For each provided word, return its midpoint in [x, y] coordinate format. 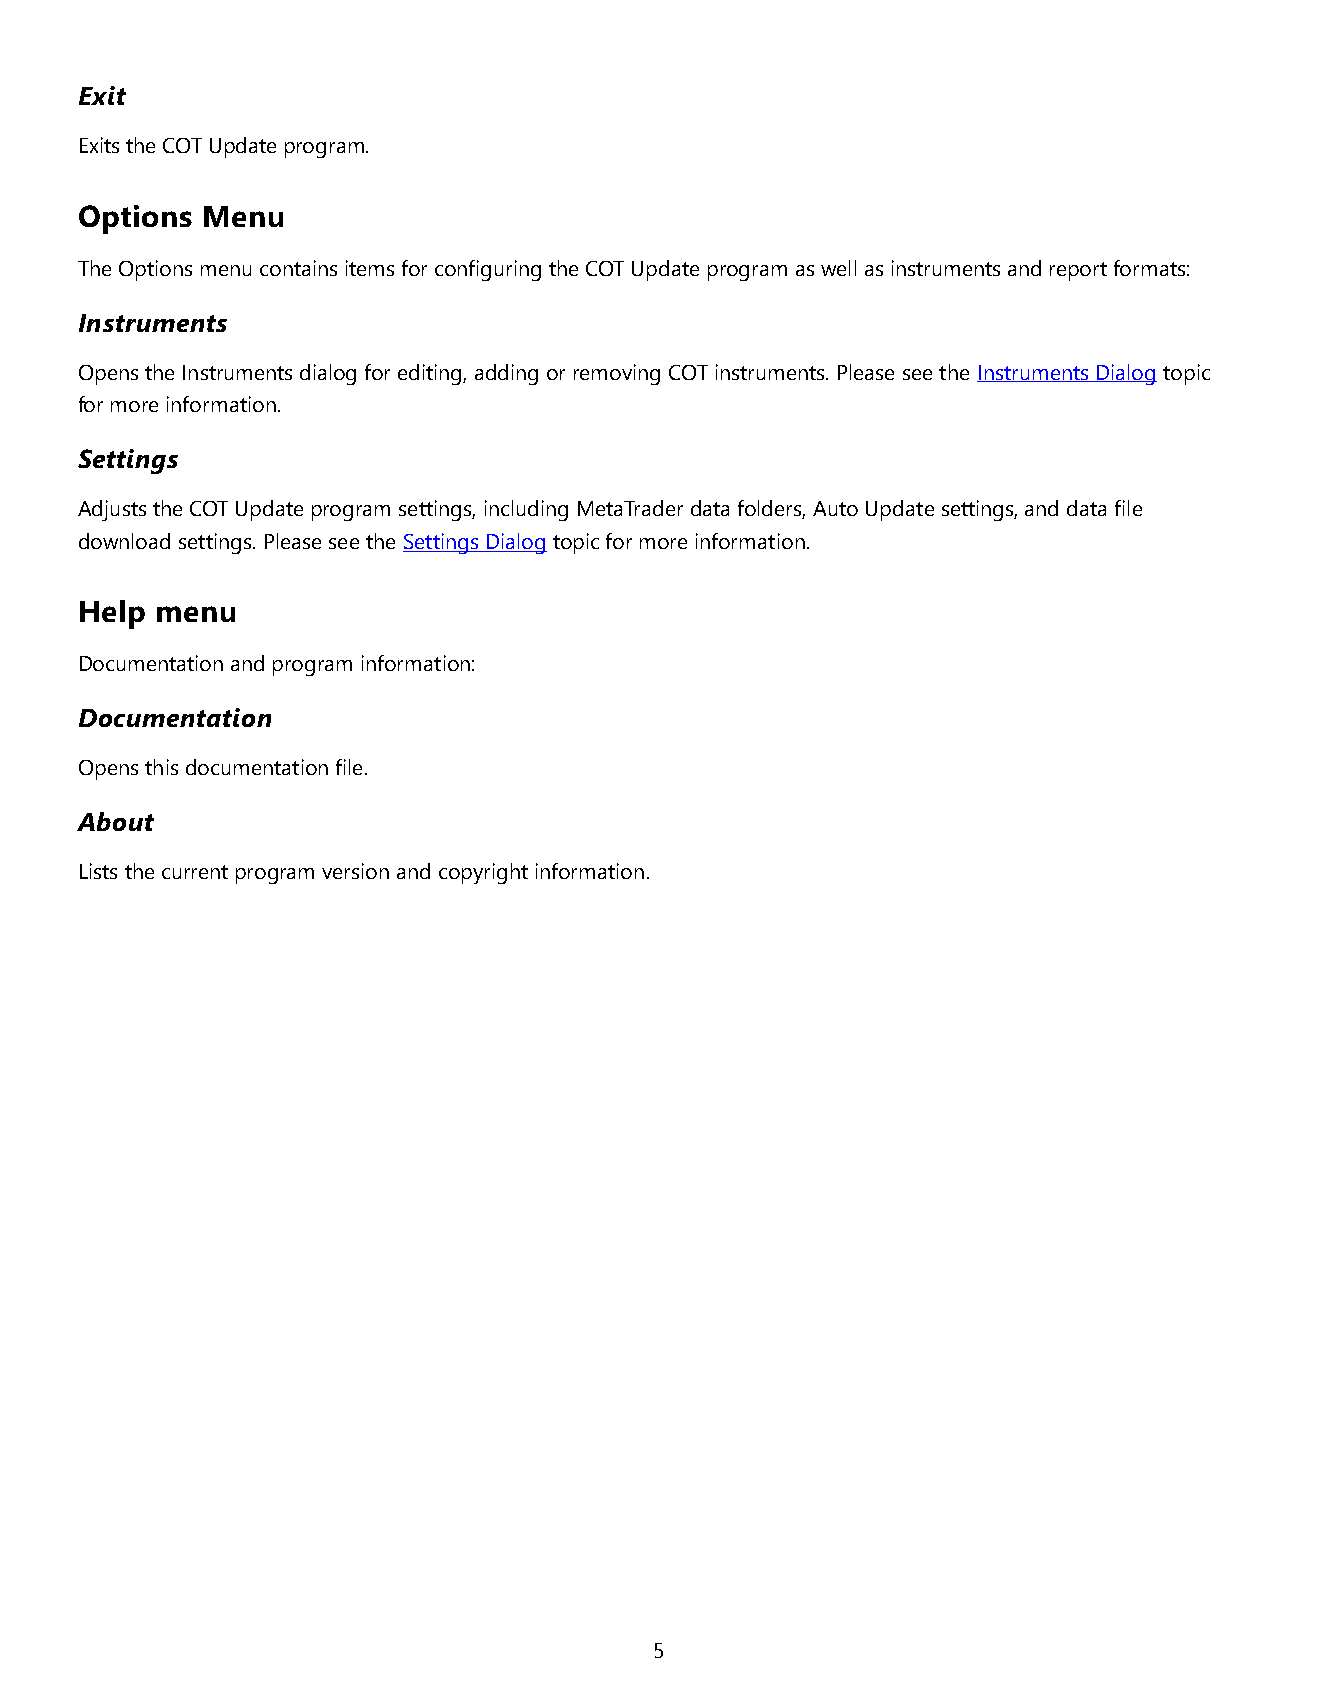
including [526, 510]
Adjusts [112, 510]
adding [506, 374]
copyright [483, 873]
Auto [835, 508]
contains [298, 268]
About [115, 821]
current [195, 872]
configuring [488, 270]
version [355, 871]
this [161, 767]
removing [617, 374]
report [1078, 271]
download [124, 541]
